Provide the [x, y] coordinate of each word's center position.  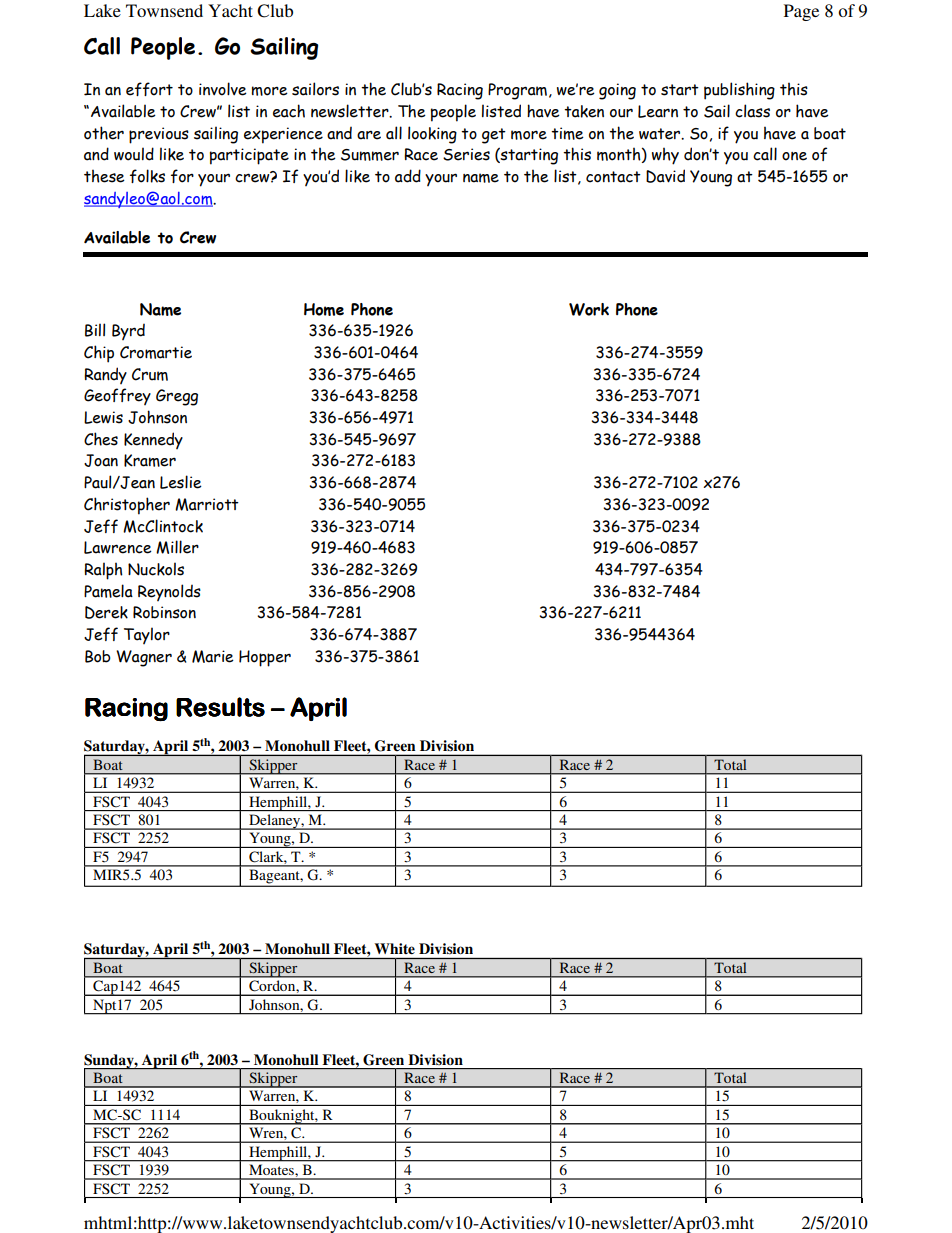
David [665, 176]
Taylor [147, 635]
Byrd [128, 332]
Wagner [144, 658]
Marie [213, 656]
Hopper [265, 658]
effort [149, 89]
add [408, 176]
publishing [739, 91]
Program [517, 91]
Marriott [207, 504]
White [395, 948]
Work [589, 309]
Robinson [164, 612]
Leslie [181, 482]
